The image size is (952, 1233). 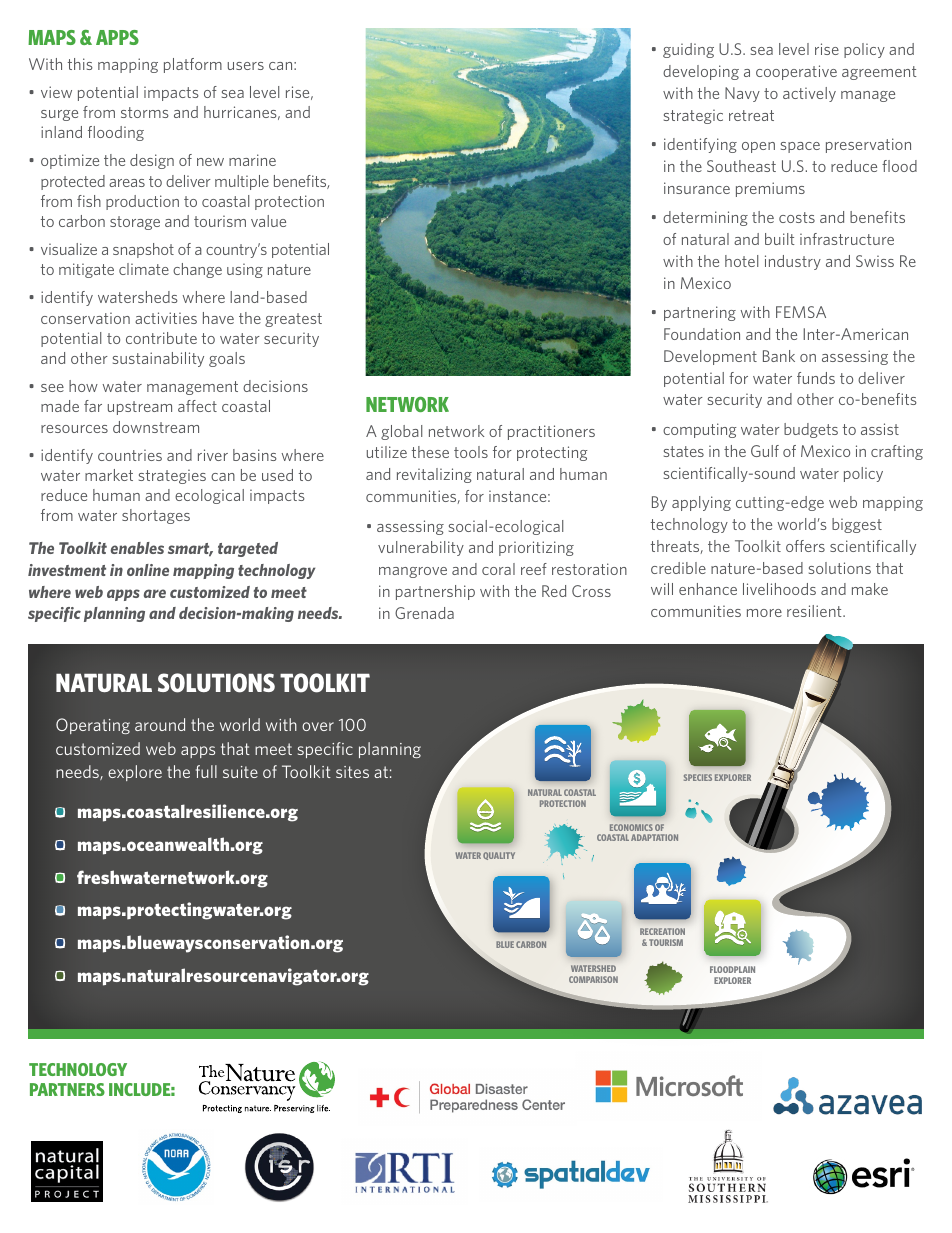 What do you see at coordinates (816, 378) in the screenshot?
I see `funds` at bounding box center [816, 378].
